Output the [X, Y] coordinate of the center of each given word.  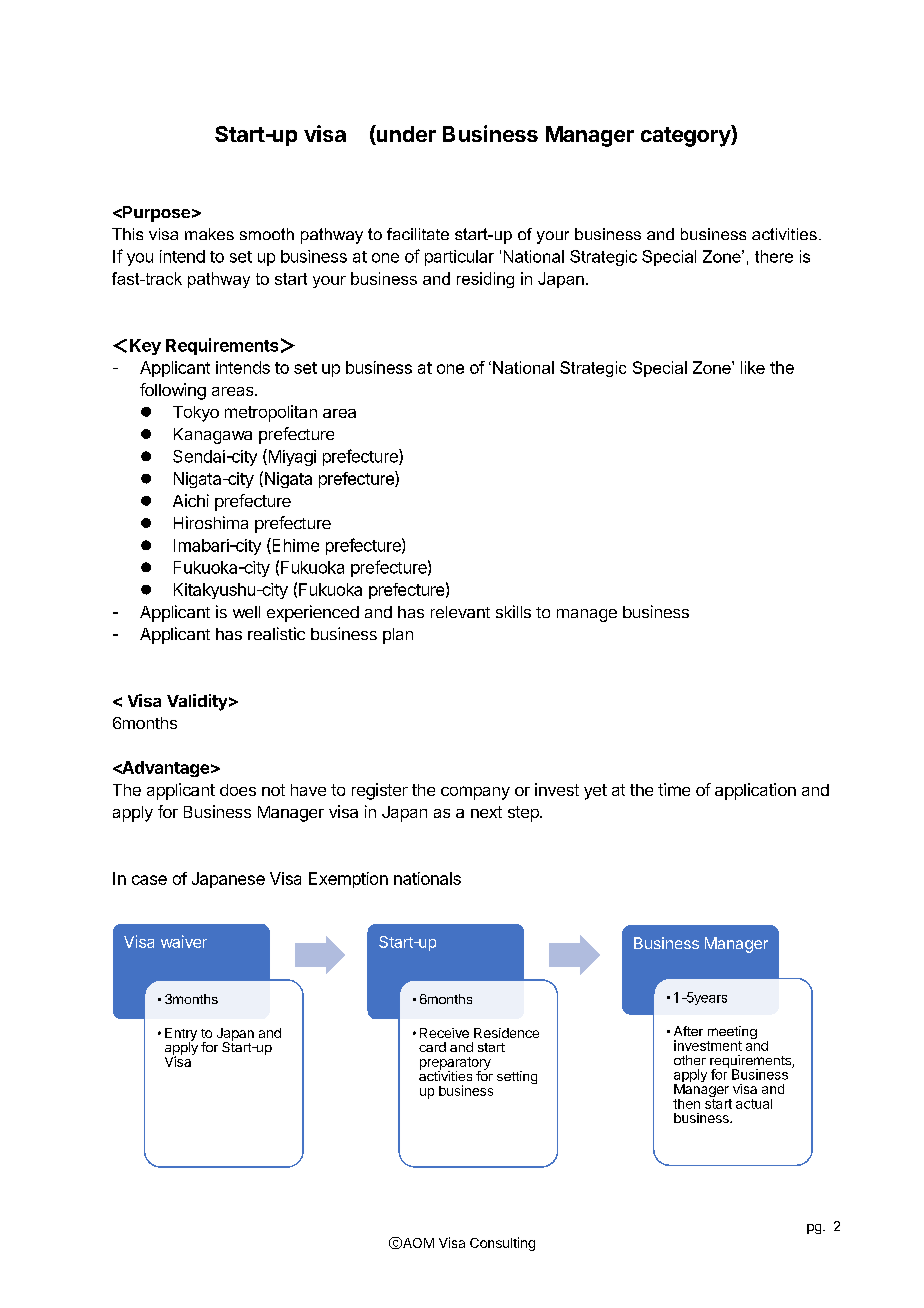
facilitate [418, 234]
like [753, 367]
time [674, 789]
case [149, 880]
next [486, 812]
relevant [460, 612]
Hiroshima [211, 522]
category [686, 136]
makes [209, 234]
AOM [417, 1243]
